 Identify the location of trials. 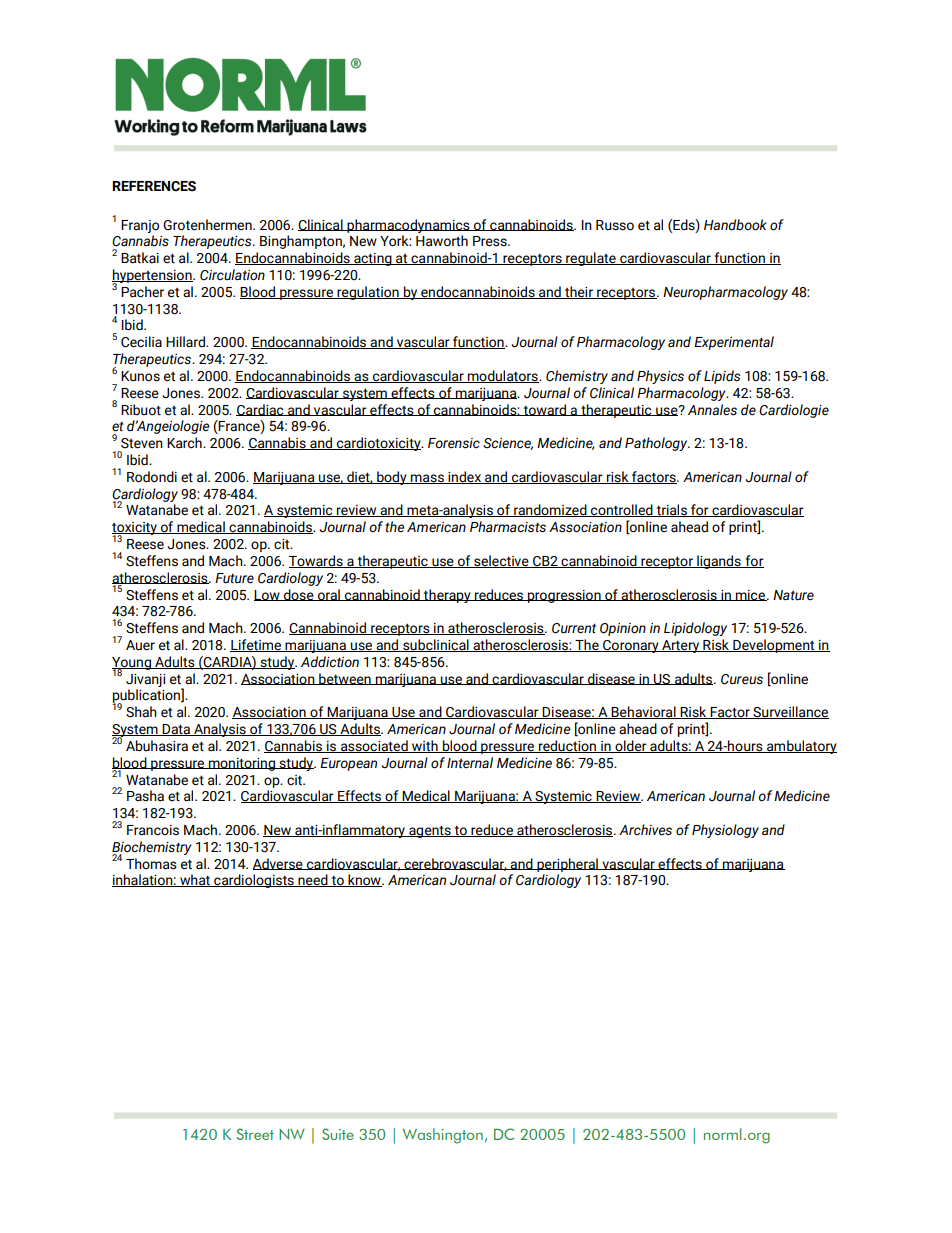
(671, 510).
